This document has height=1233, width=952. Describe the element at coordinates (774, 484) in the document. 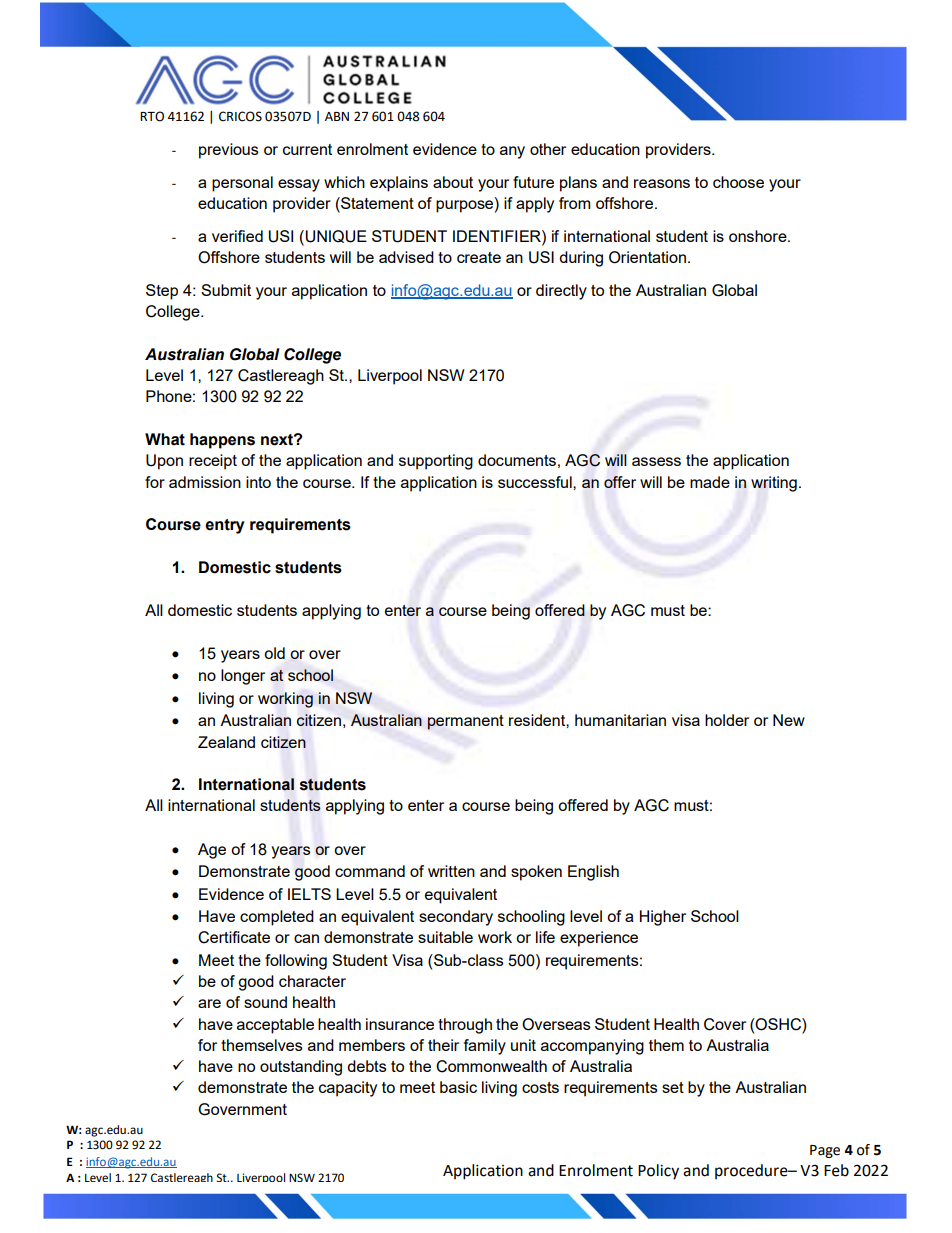

I see `writing` at that location.
